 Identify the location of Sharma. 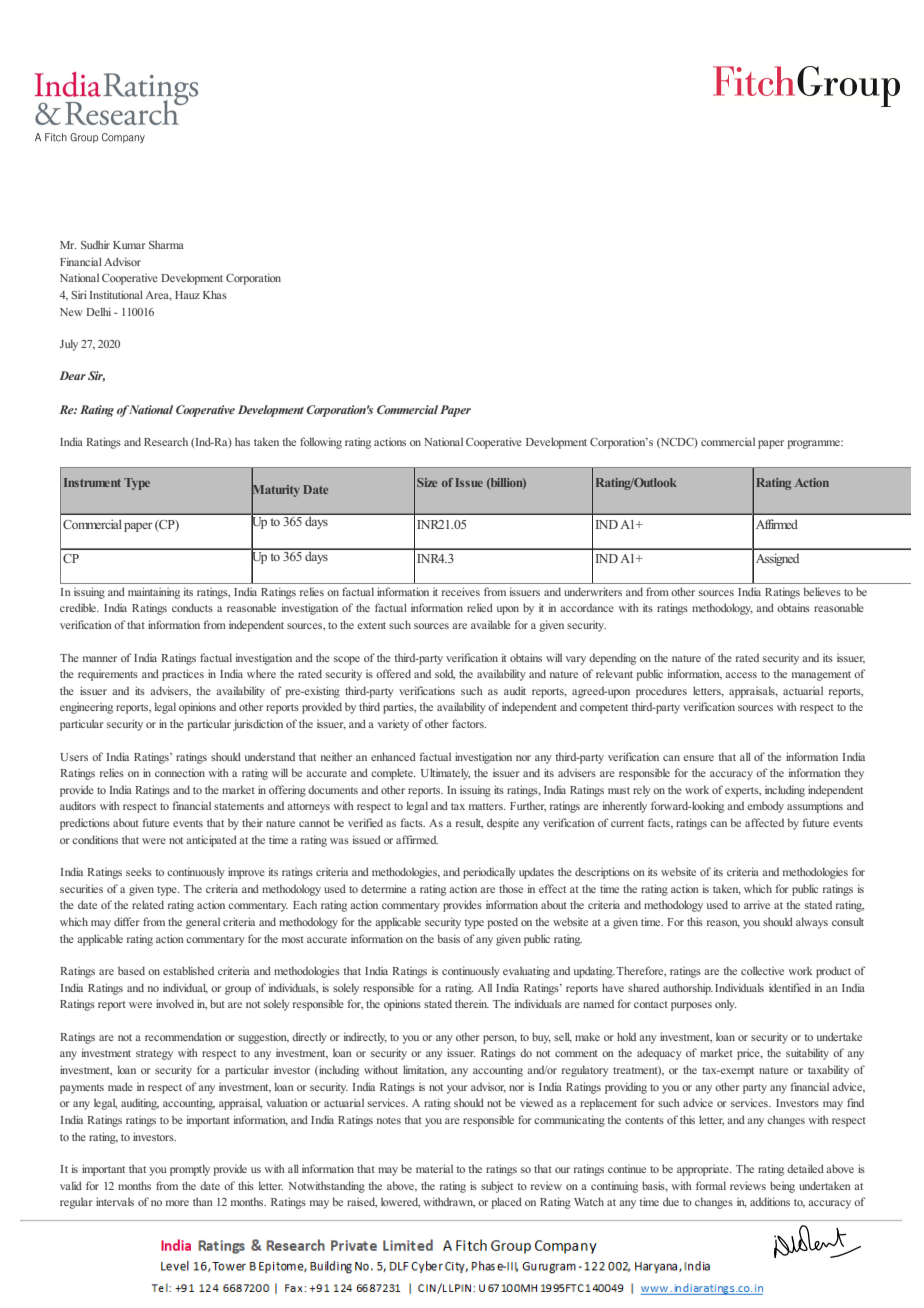
(166, 244).
